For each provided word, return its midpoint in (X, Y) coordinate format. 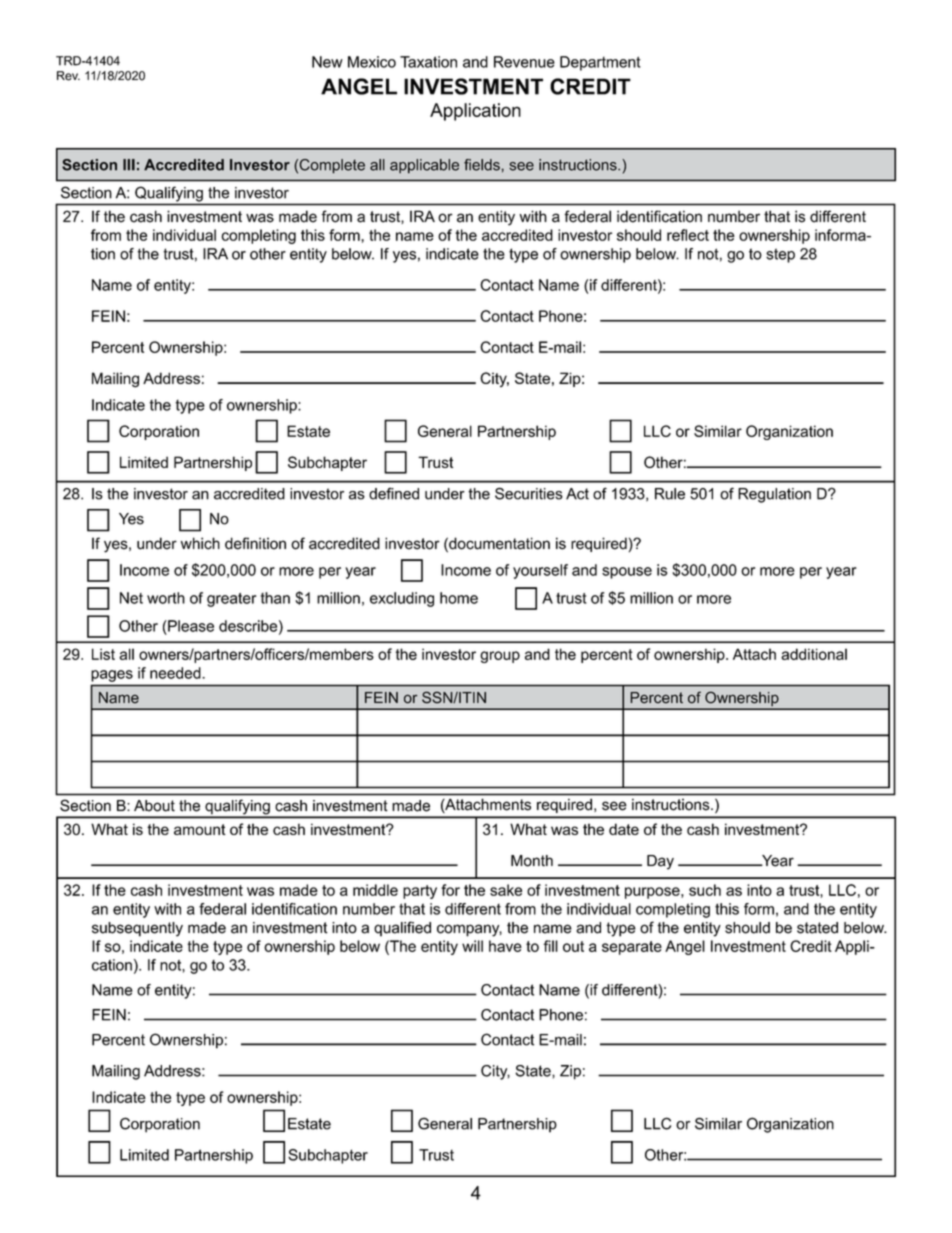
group (500, 657)
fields (483, 165)
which (200, 543)
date (624, 829)
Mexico (372, 62)
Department (600, 63)
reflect (688, 235)
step (780, 255)
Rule (670, 494)
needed (176, 673)
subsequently (137, 929)
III (129, 165)
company (469, 930)
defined (394, 494)
